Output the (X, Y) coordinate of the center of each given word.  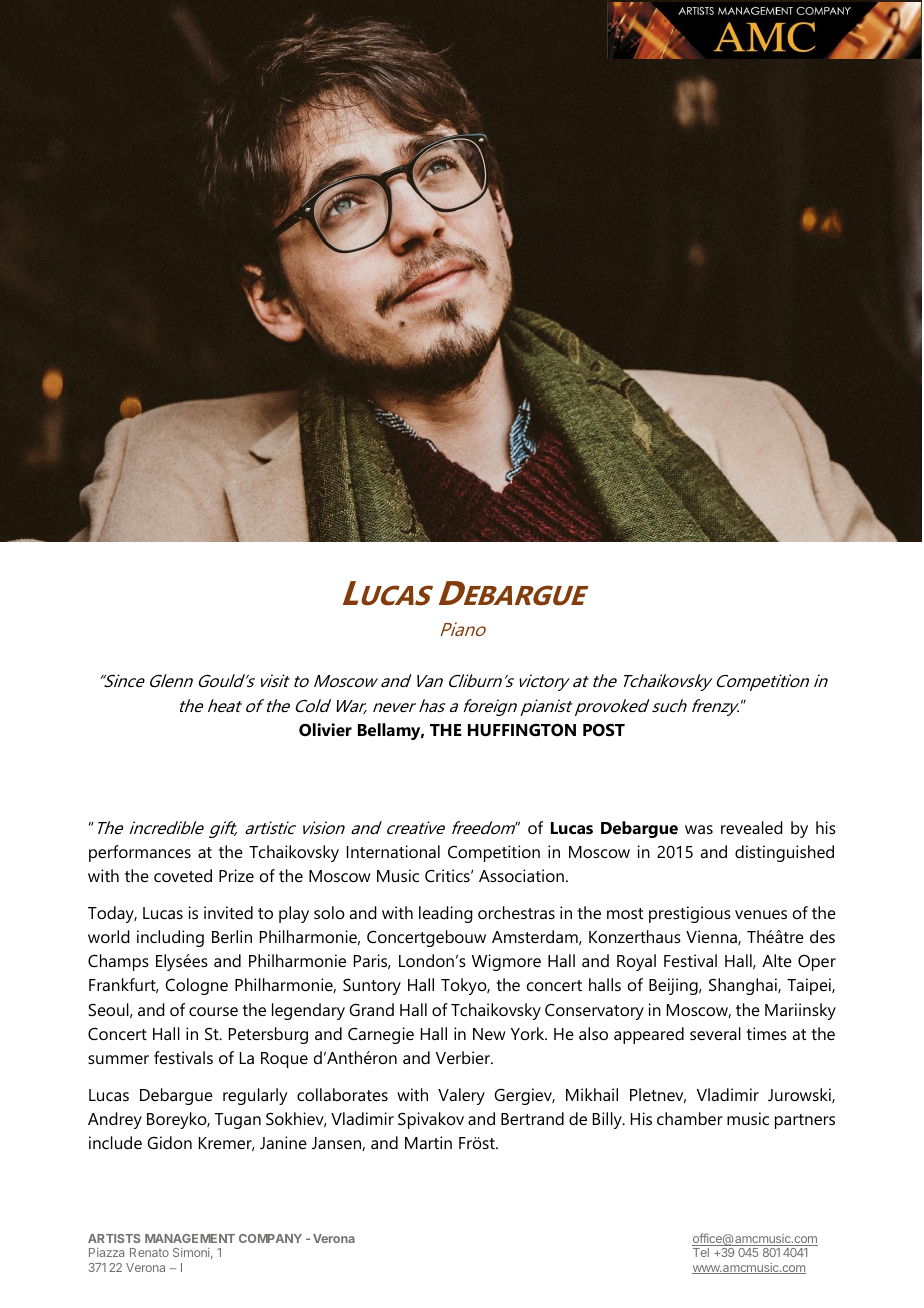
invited (228, 912)
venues (761, 914)
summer (118, 1059)
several (715, 1033)
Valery (461, 1096)
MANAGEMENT (190, 1238)
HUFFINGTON (522, 729)
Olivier (325, 729)
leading (446, 914)
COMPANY (270, 1238)
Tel (701, 1252)
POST (604, 730)
